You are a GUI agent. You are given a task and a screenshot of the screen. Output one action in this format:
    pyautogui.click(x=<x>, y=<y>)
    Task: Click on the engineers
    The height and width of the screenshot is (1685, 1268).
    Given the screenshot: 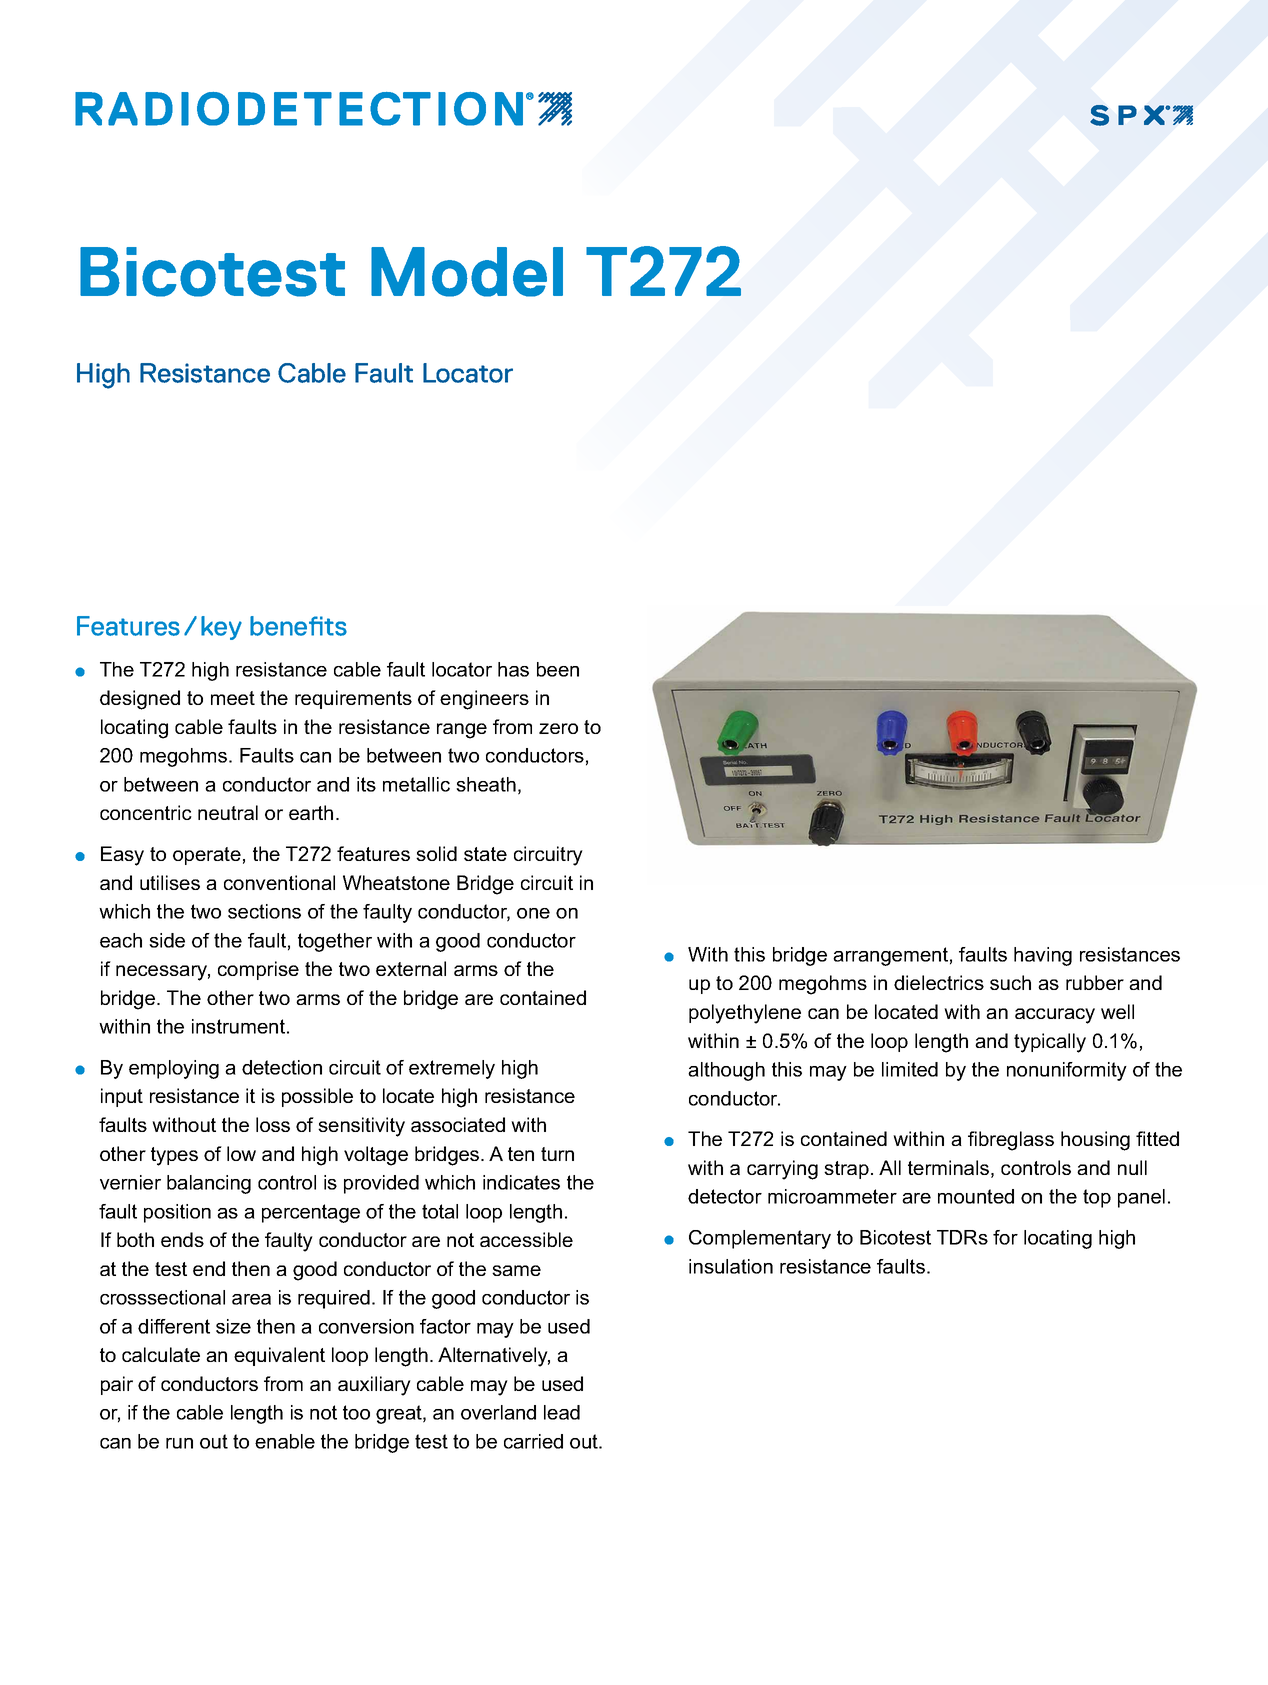 What is the action you would take?
    pyautogui.click(x=484, y=700)
